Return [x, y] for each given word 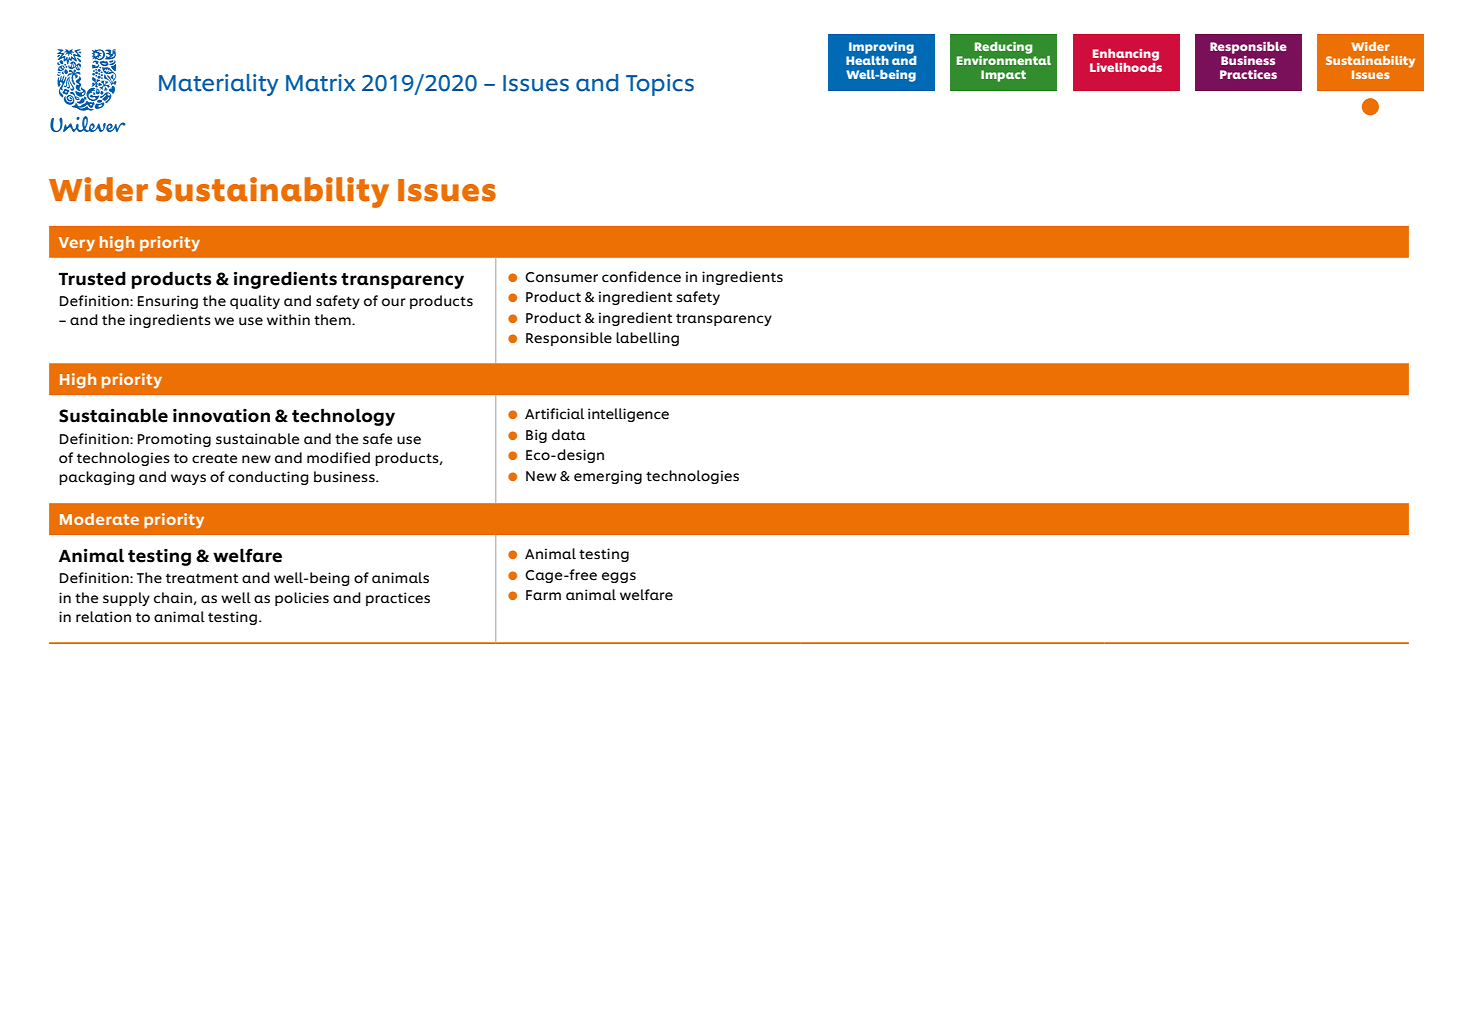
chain [173, 598]
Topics [660, 85]
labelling [647, 339]
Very [77, 244]
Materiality [218, 85]
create [215, 459]
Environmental [1004, 59]
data [568, 435]
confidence [641, 277]
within [288, 320]
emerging [608, 477]
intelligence [628, 415]
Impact [1003, 76]
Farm [543, 595]
